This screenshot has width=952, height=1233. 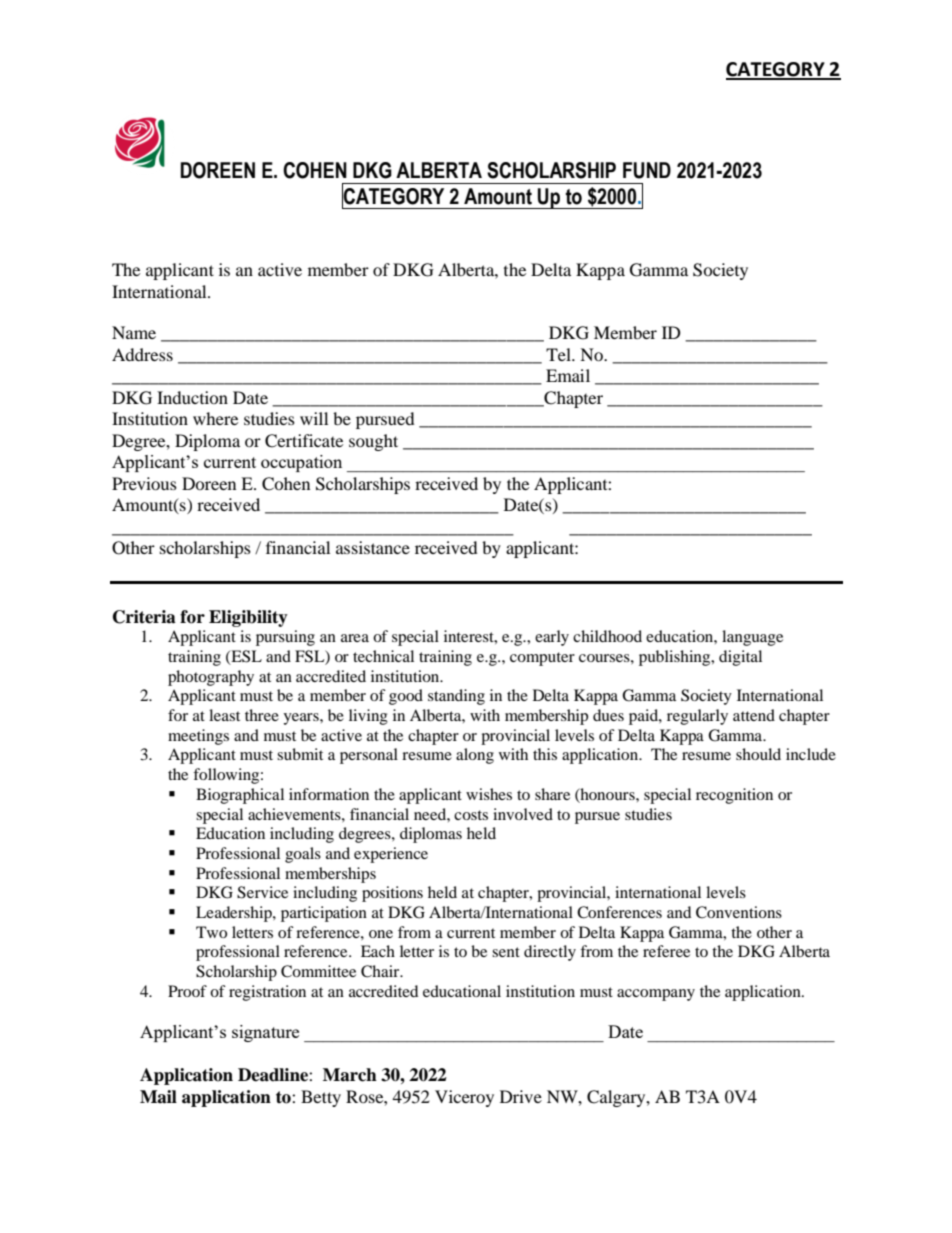 What do you see at coordinates (559, 354) in the screenshot?
I see `Tel` at bounding box center [559, 354].
